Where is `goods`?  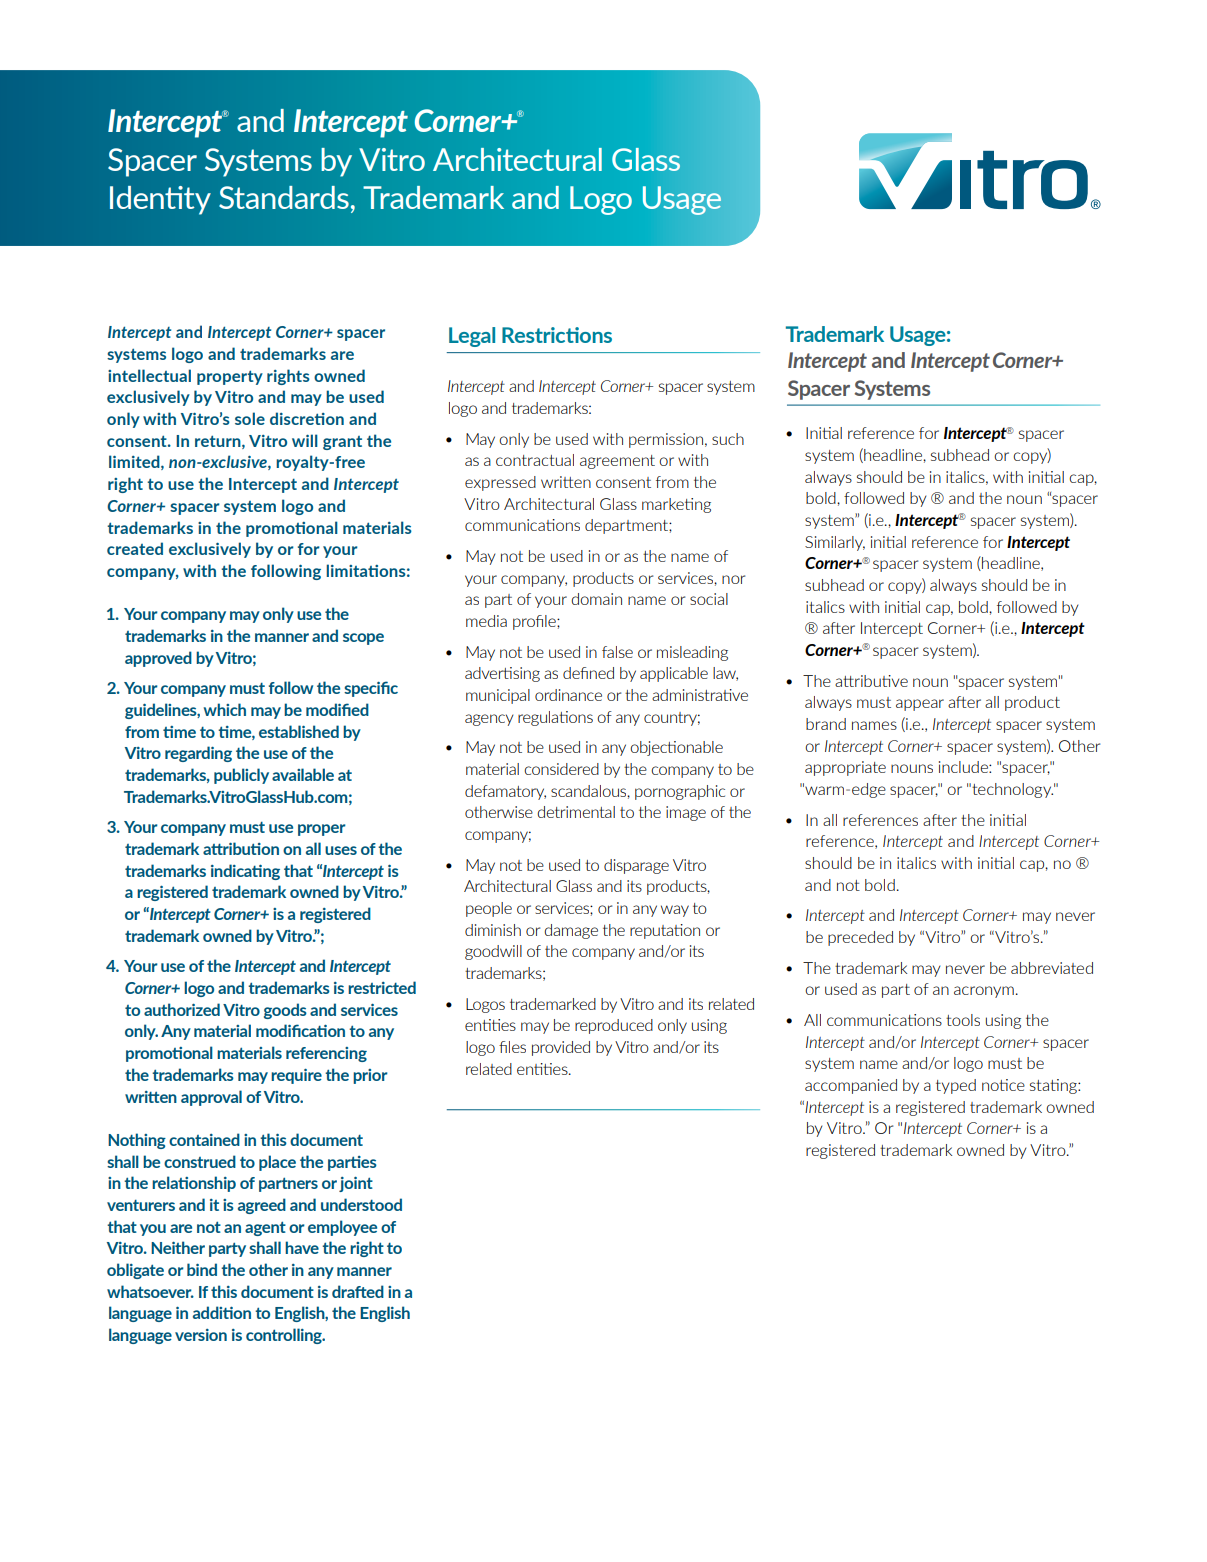 goods is located at coordinates (285, 1011).
